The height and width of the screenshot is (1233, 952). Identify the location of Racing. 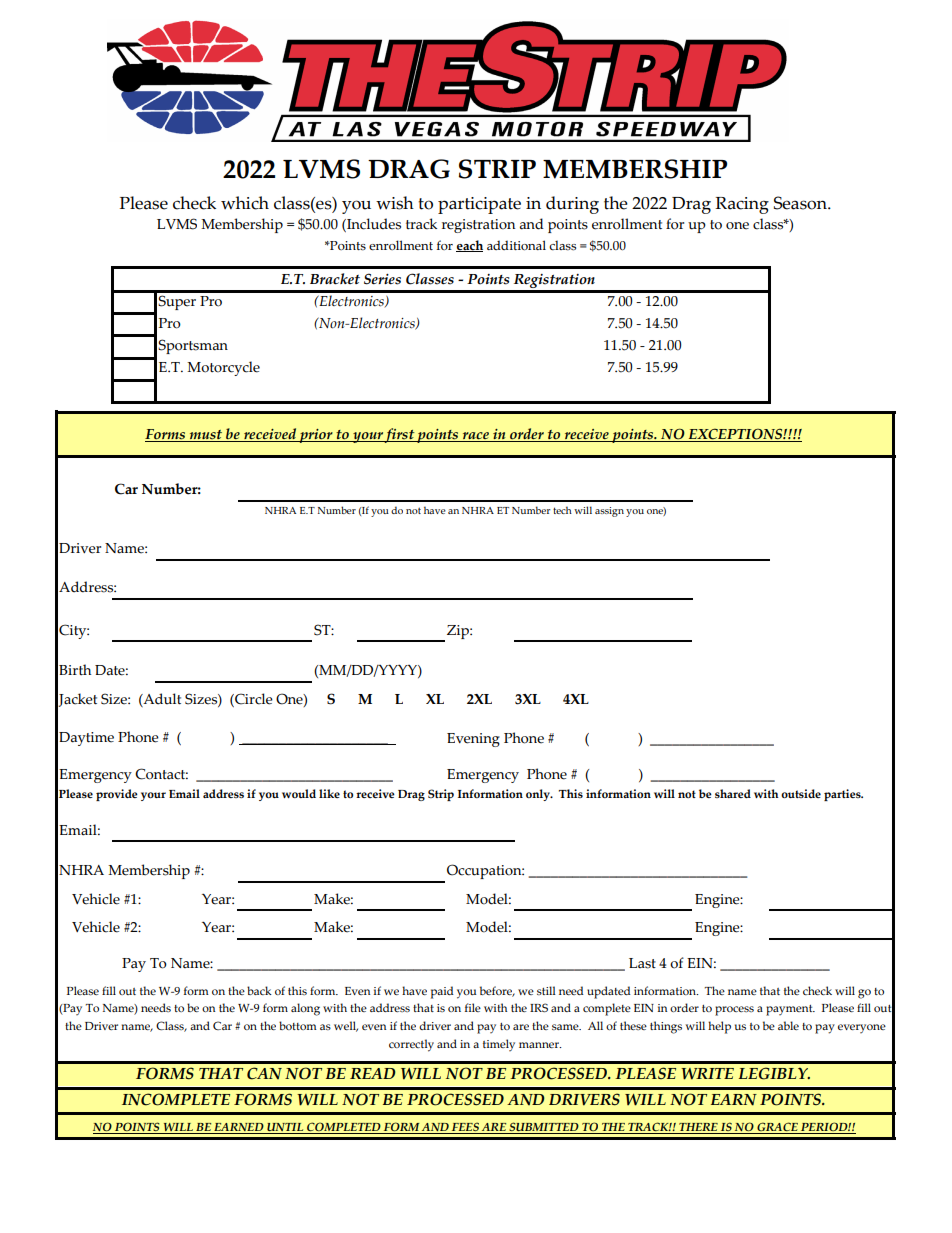
(742, 205).
